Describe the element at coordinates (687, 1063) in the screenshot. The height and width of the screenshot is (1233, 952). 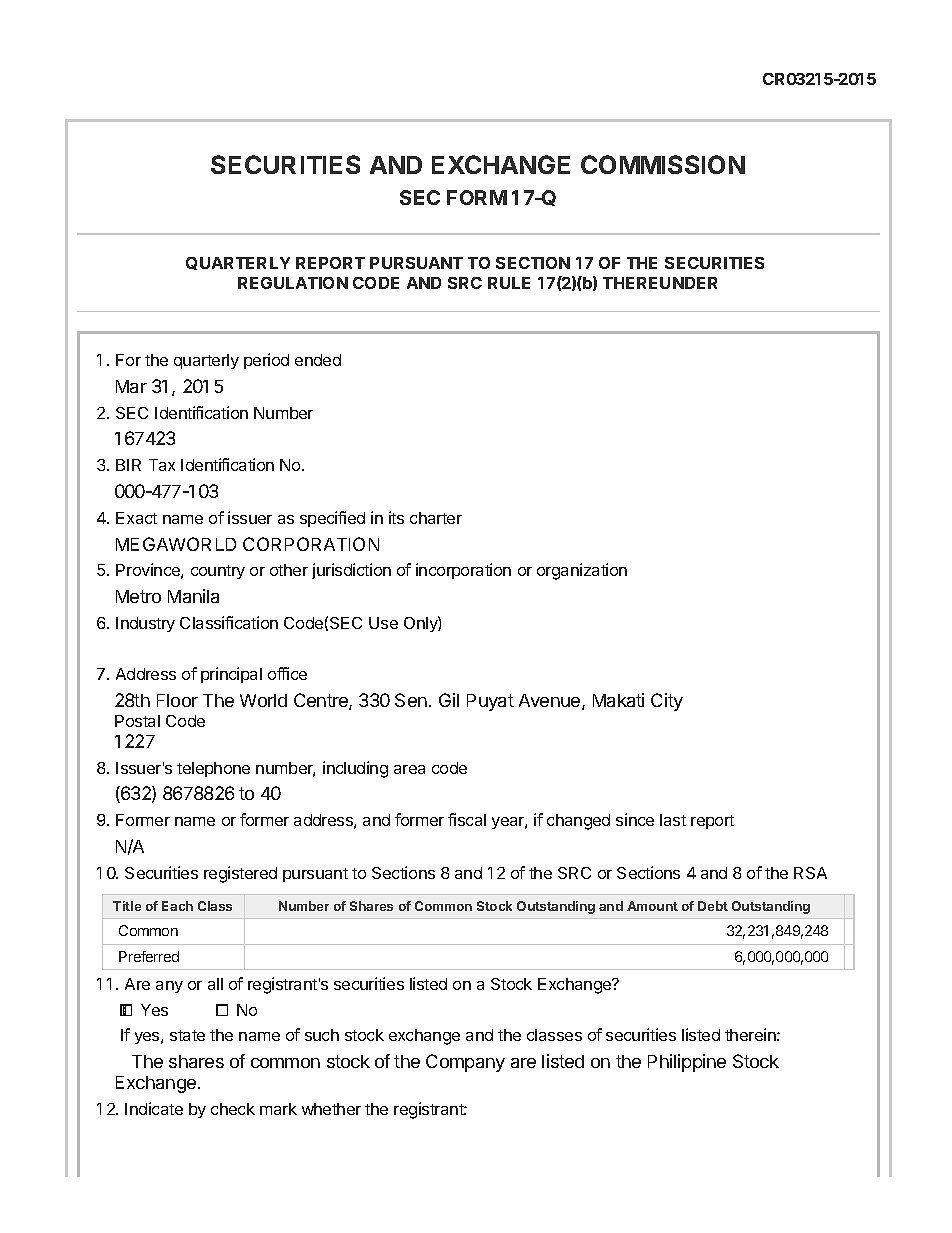
I see `Philippine` at that location.
